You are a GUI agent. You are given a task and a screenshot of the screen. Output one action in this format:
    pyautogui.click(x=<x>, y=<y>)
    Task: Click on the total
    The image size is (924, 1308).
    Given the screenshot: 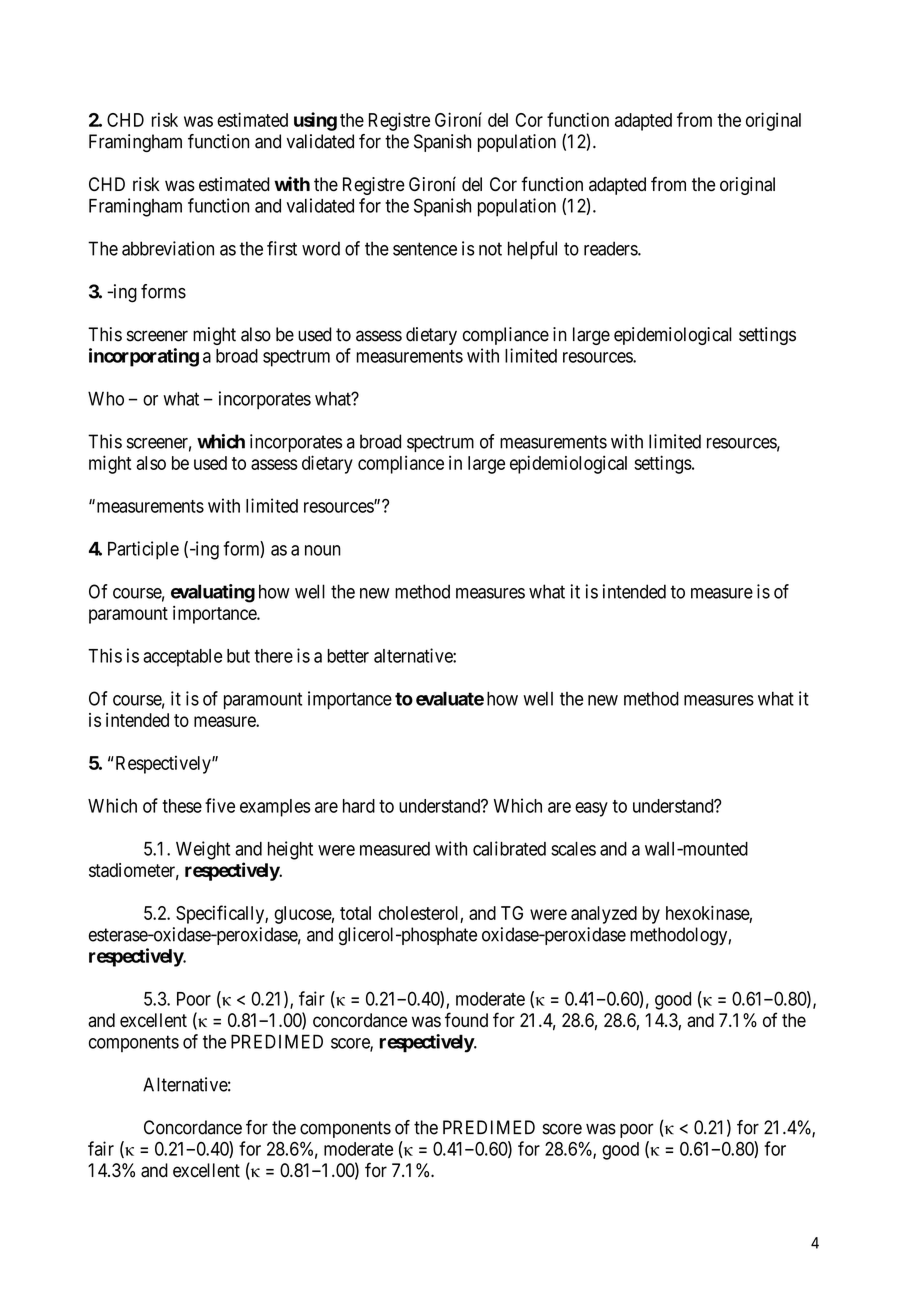 What is the action you would take?
    pyautogui.click(x=355, y=913)
